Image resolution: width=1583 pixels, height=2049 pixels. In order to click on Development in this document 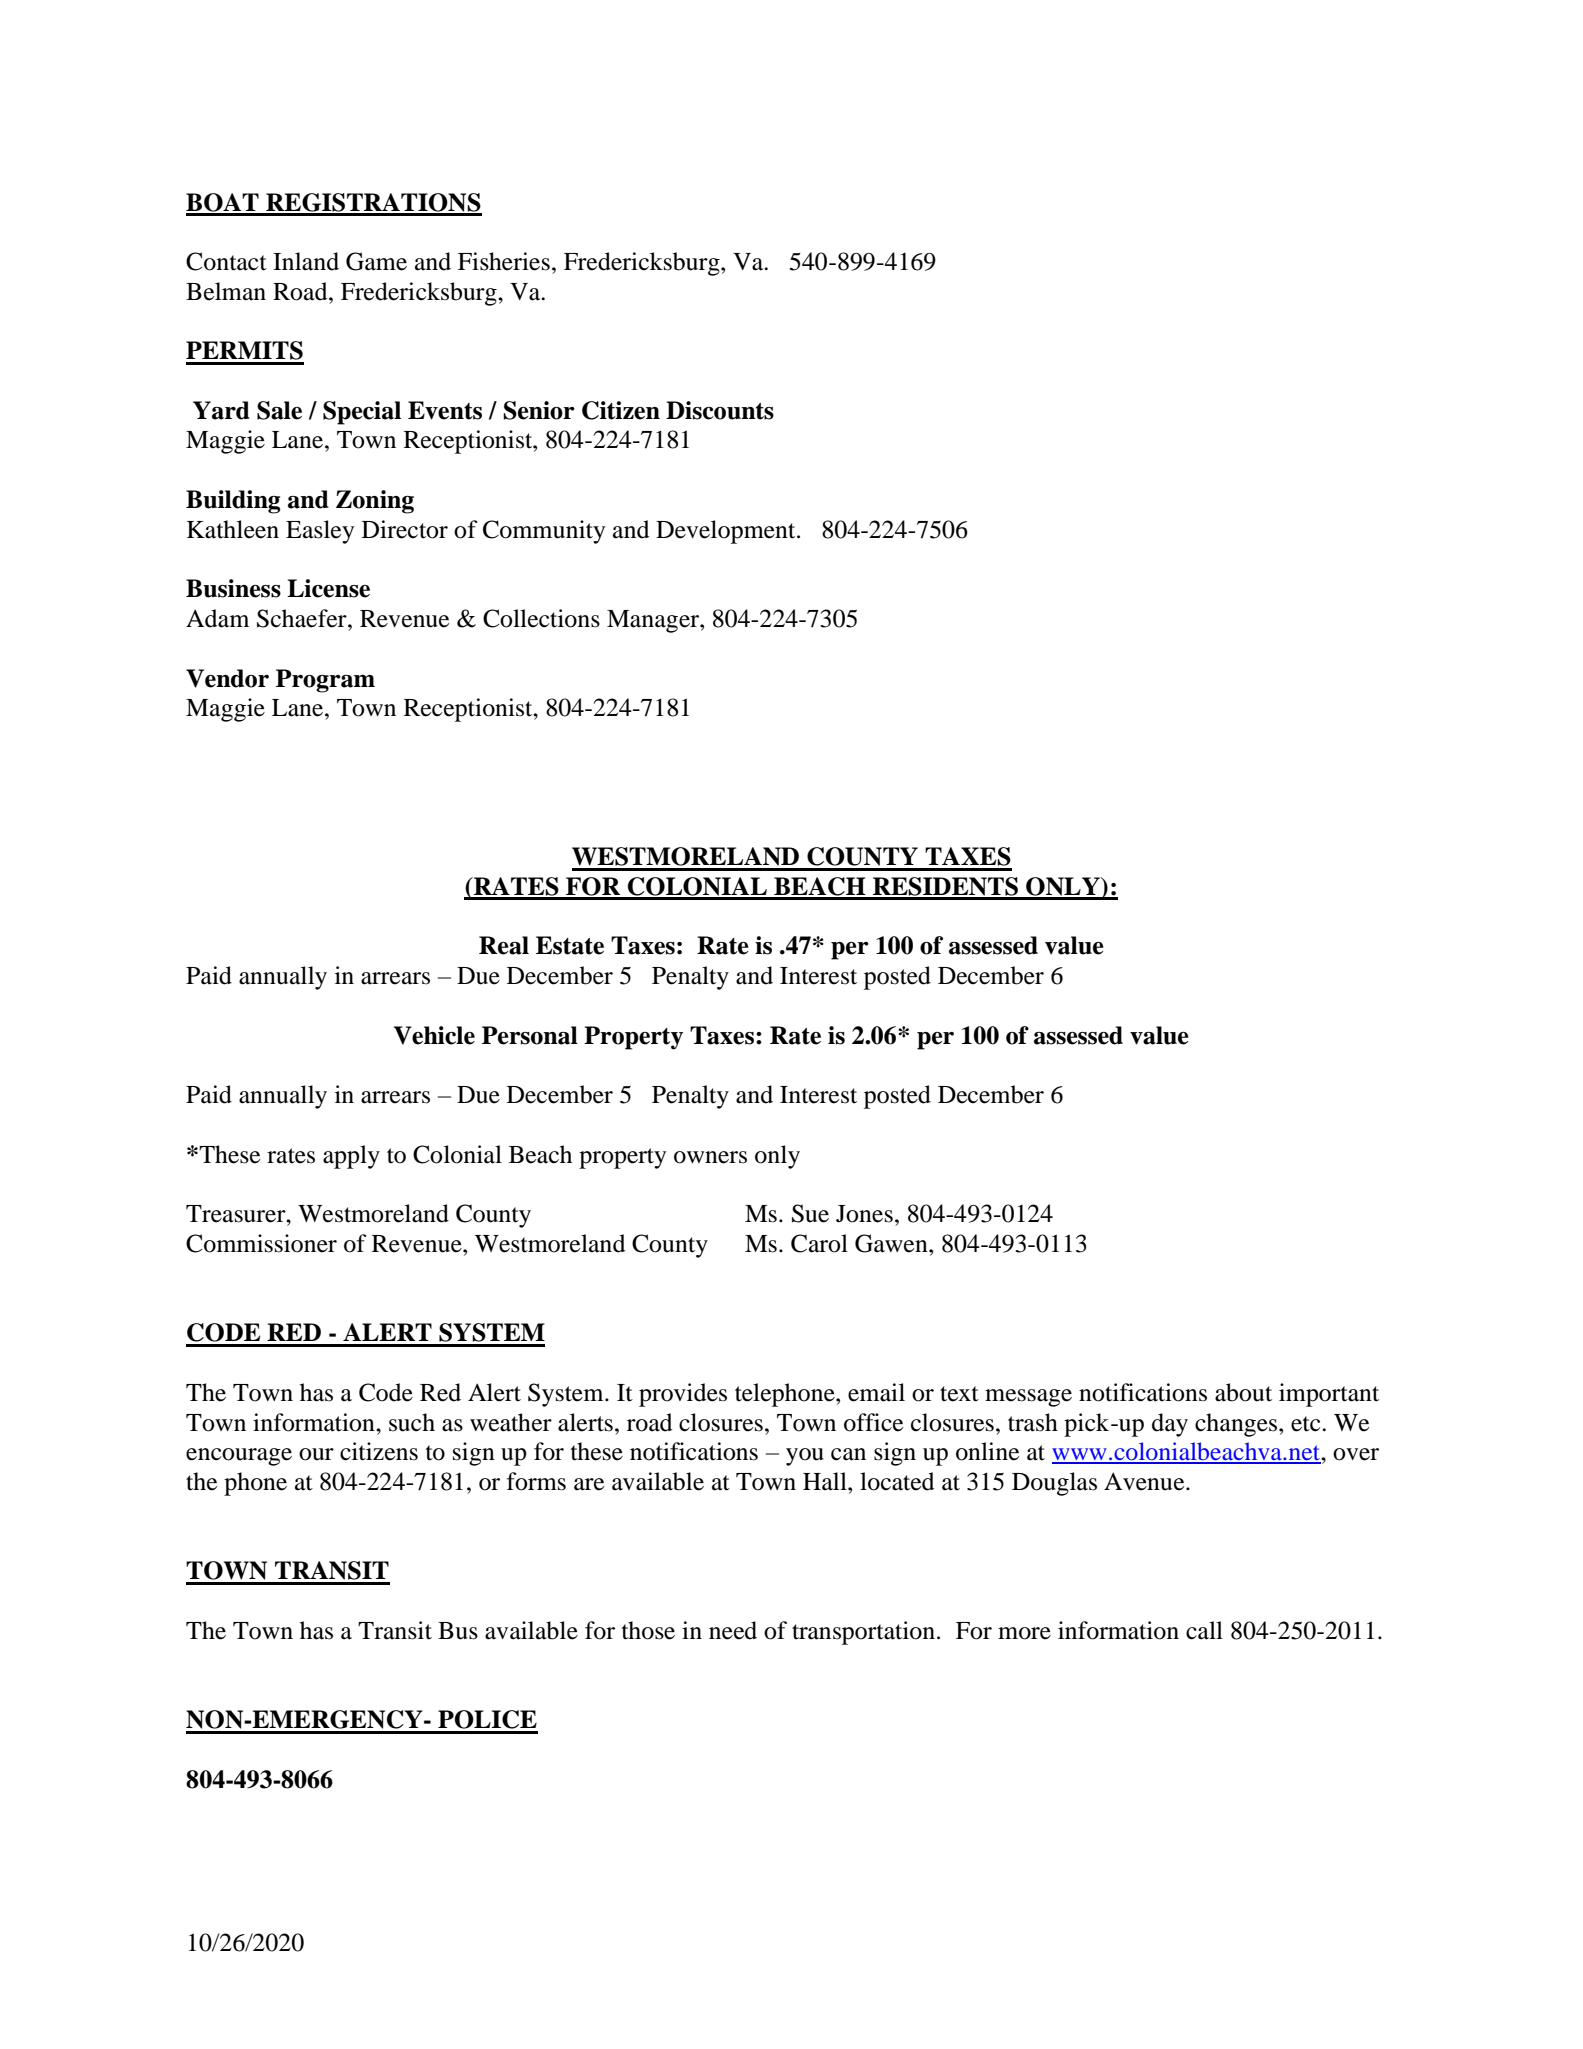, I will do `click(727, 532)`.
